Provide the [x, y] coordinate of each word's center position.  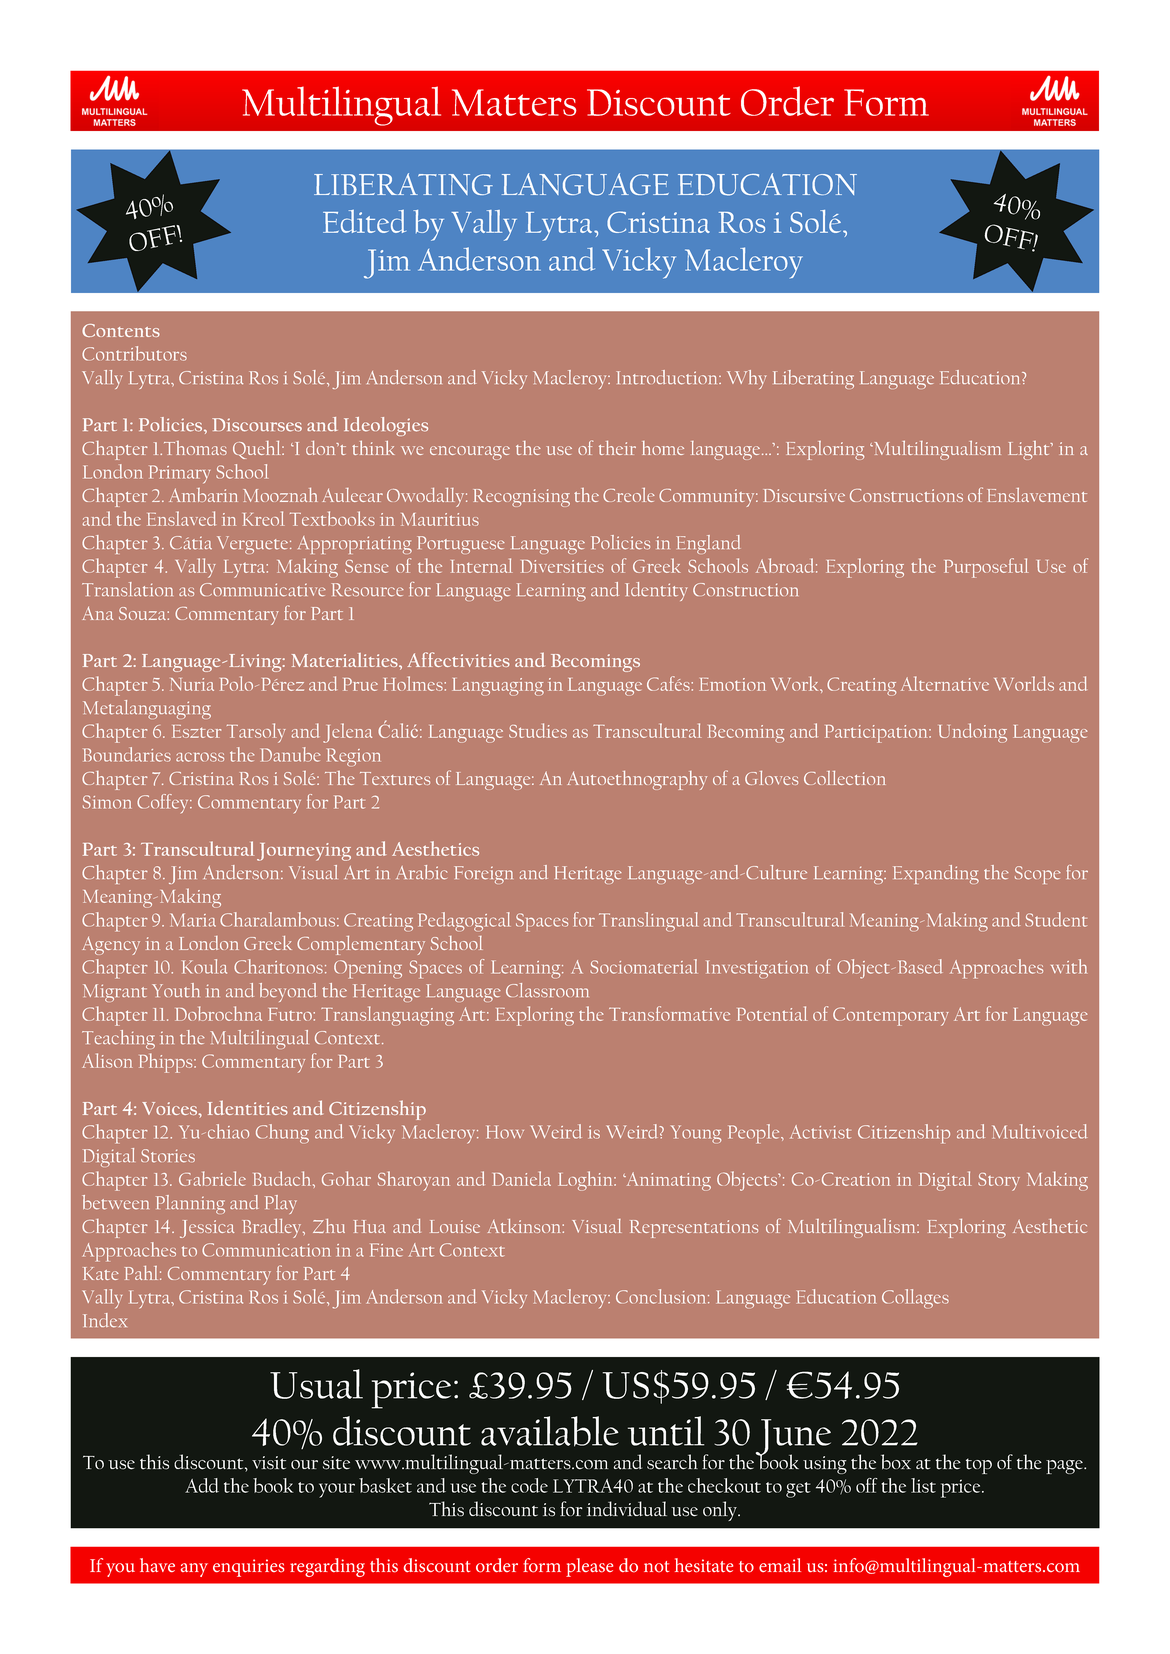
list [923, 1485]
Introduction [668, 377]
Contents [121, 330]
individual [627, 1509]
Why [747, 379]
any [194, 1570]
